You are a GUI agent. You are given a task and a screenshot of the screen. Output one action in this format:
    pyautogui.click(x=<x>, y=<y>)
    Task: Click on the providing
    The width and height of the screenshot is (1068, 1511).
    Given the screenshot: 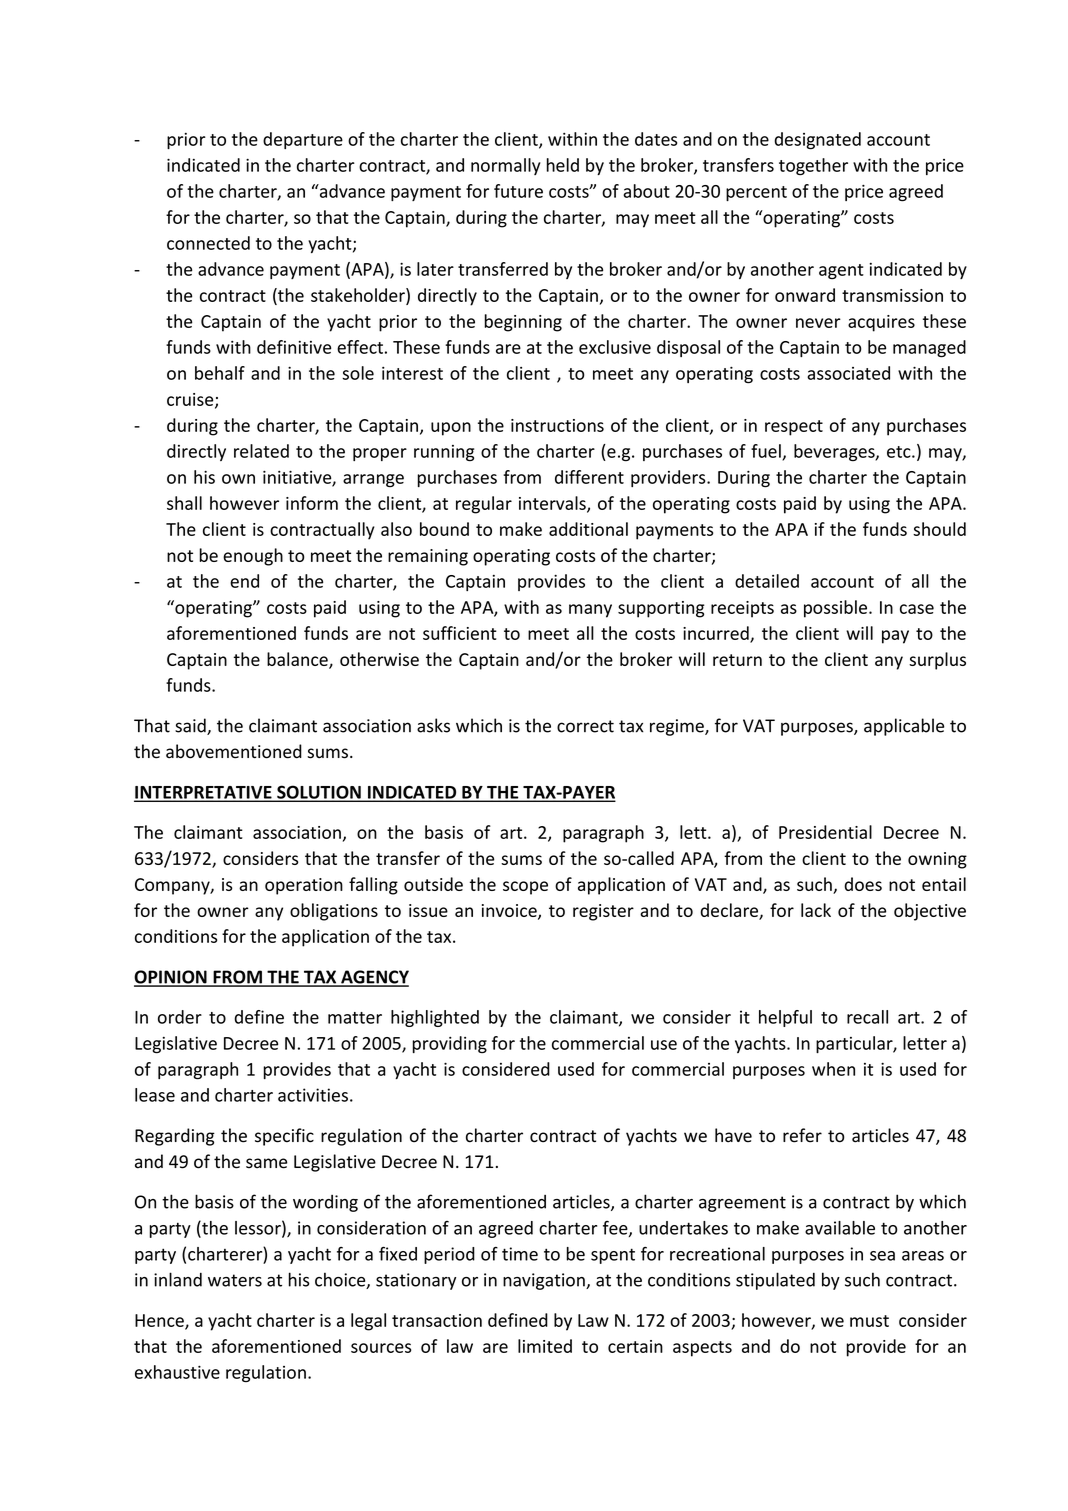 What is the action you would take?
    pyautogui.click(x=449, y=1045)
